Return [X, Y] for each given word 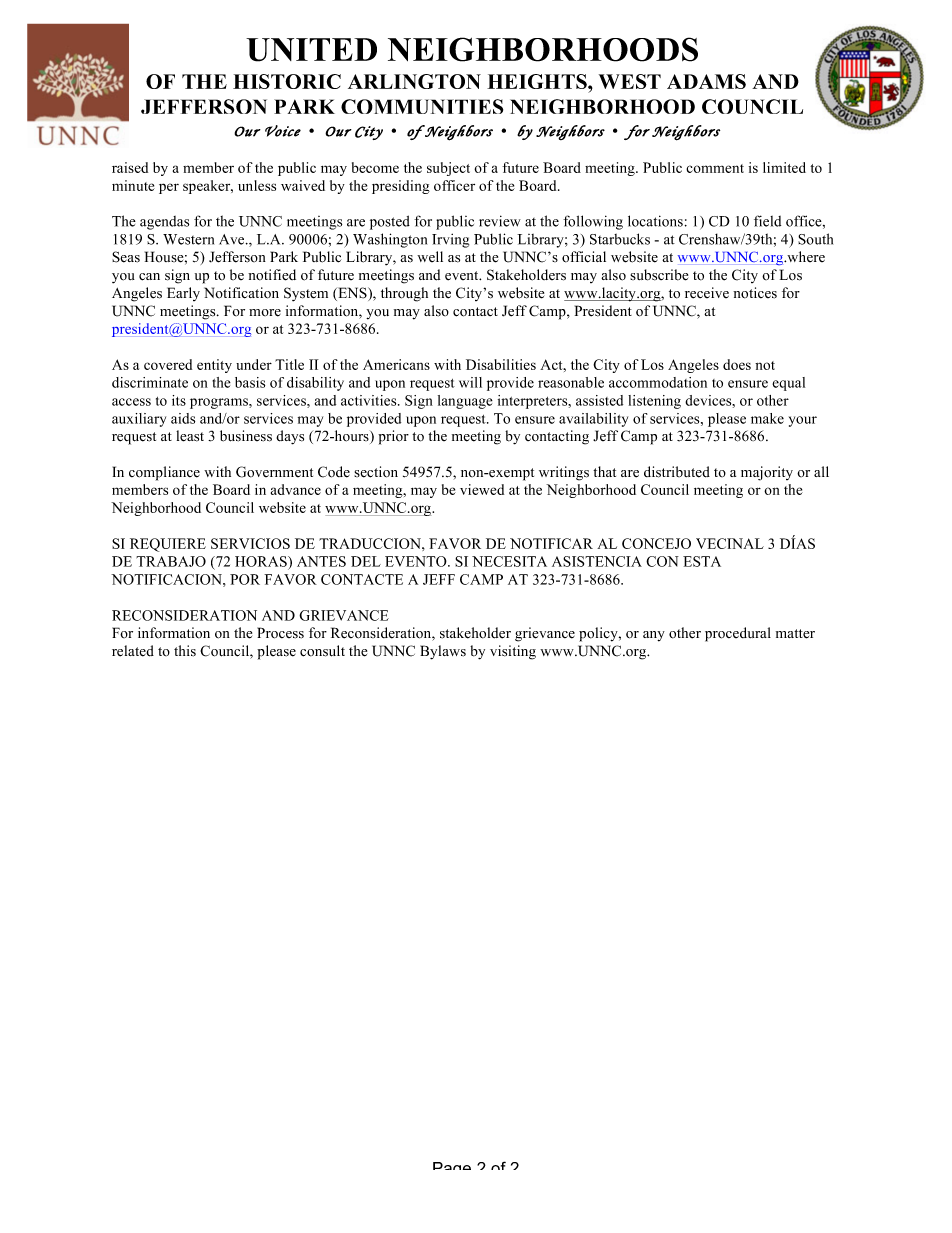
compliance [164, 473]
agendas [164, 223]
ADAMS [706, 81]
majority [767, 473]
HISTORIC [287, 81]
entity [214, 366]
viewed [482, 489]
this [185, 651]
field [767, 221]
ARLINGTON [414, 81]
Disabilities [501, 364]
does [737, 364]
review [500, 221]
